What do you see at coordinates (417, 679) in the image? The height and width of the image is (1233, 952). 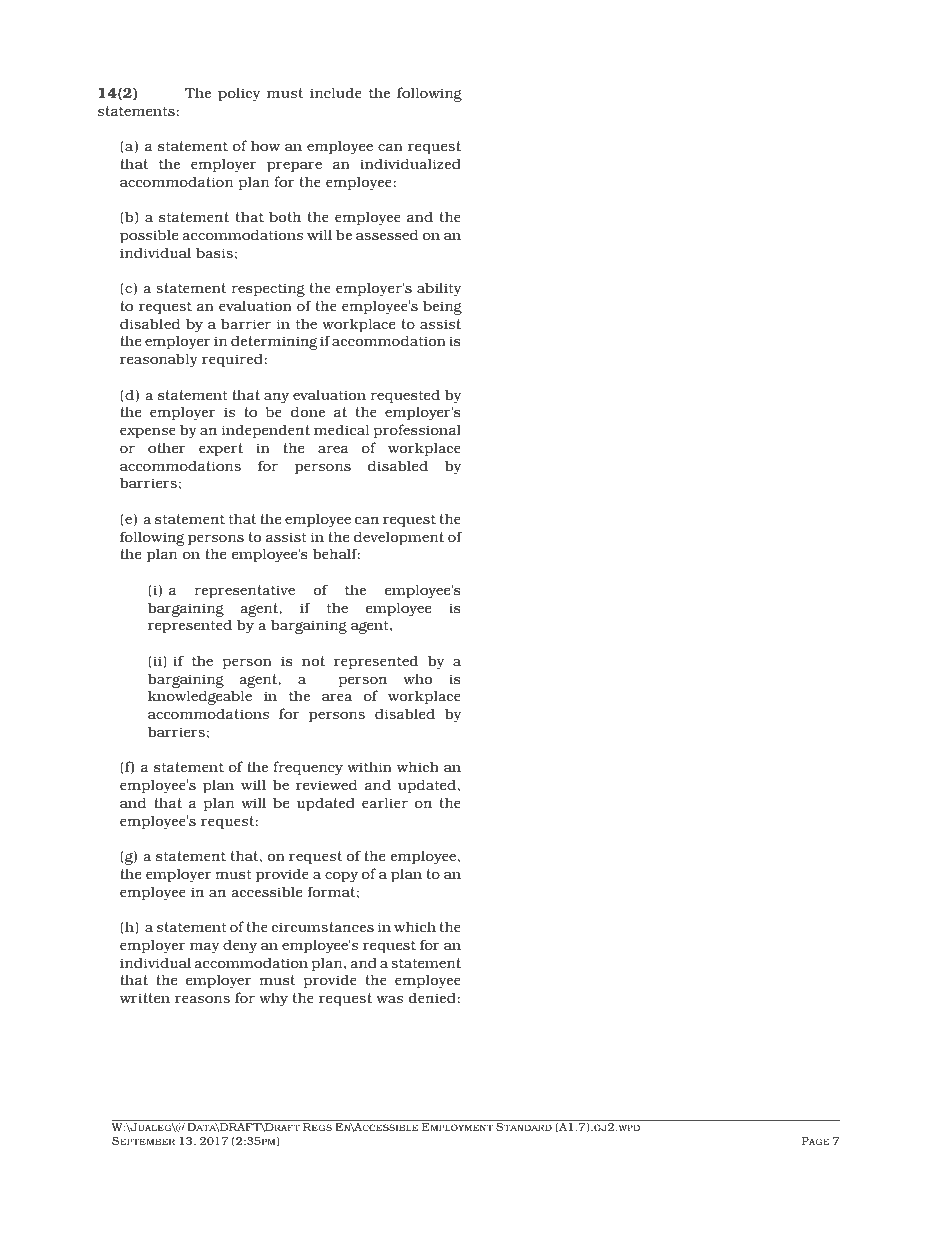 I see `who` at bounding box center [417, 679].
